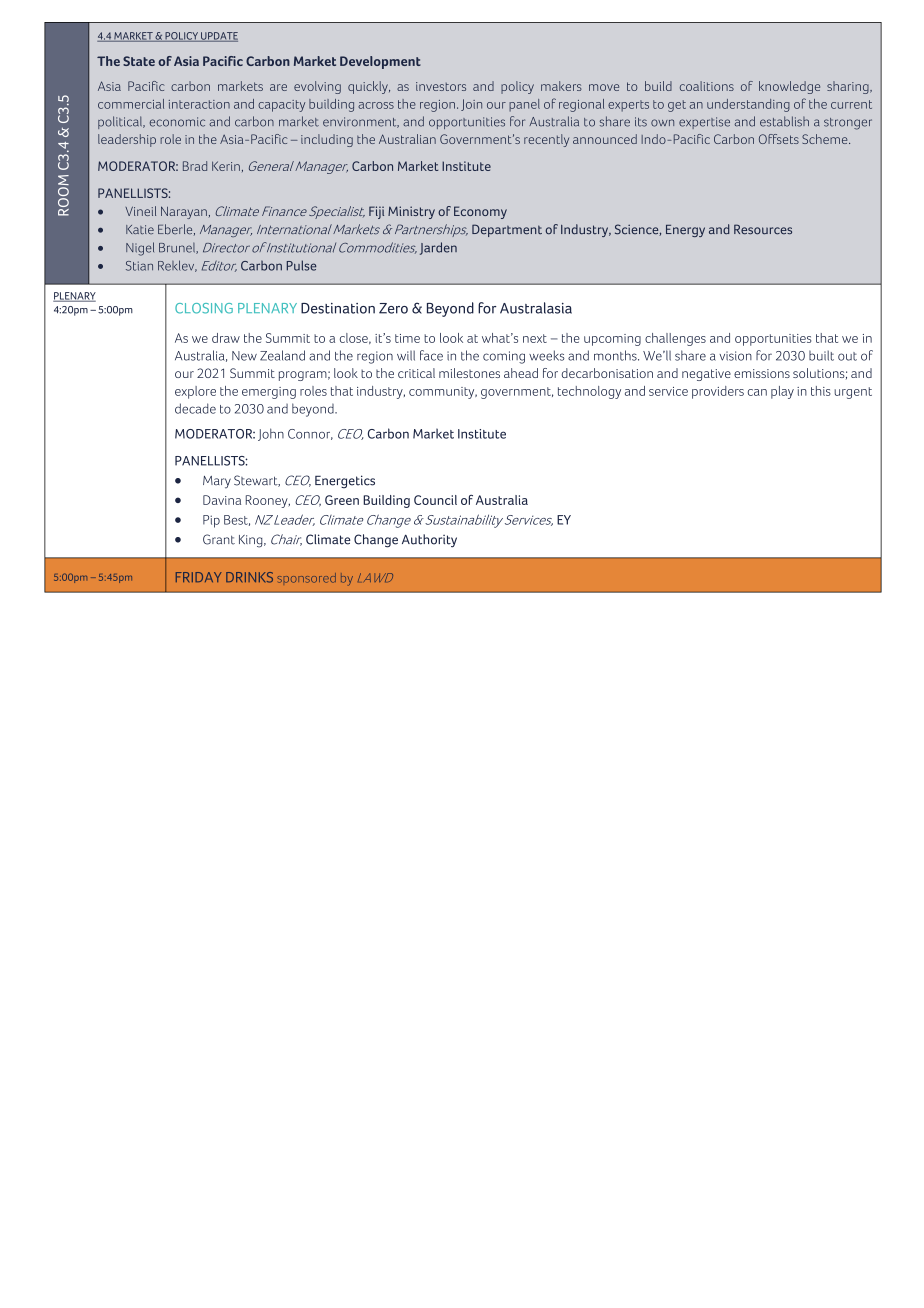 Image resolution: width=924 pixels, height=1308 pixels. What do you see at coordinates (435, 500) in the screenshot?
I see `Council` at bounding box center [435, 500].
